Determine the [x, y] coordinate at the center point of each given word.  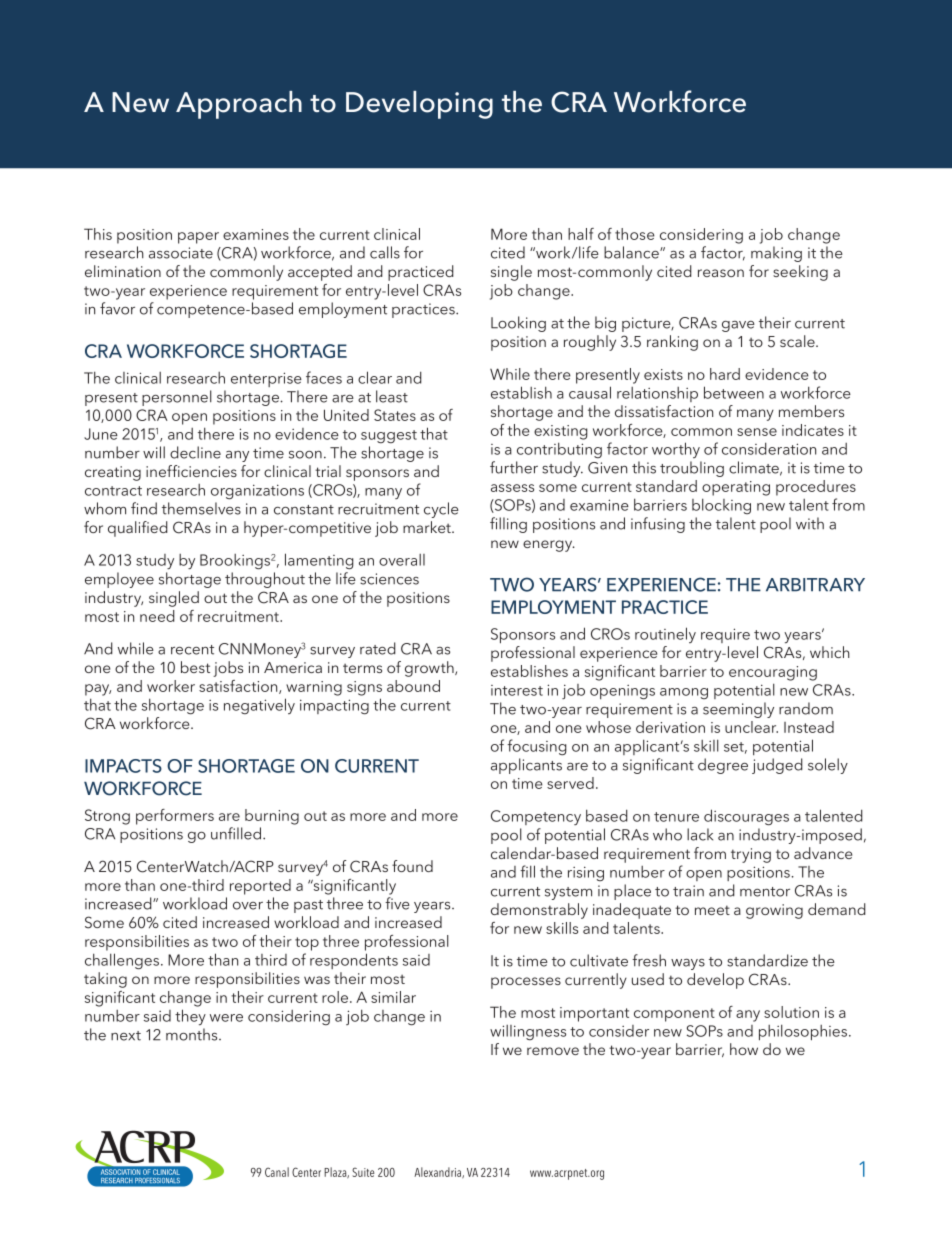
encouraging [773, 673]
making [776, 254]
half [581, 234]
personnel [177, 398]
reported [260, 887]
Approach [239, 105]
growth [430, 669]
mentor [765, 892]
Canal [277, 1172]
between [734, 392]
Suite [363, 1172]
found [412, 866]
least [392, 396]
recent [192, 650]
